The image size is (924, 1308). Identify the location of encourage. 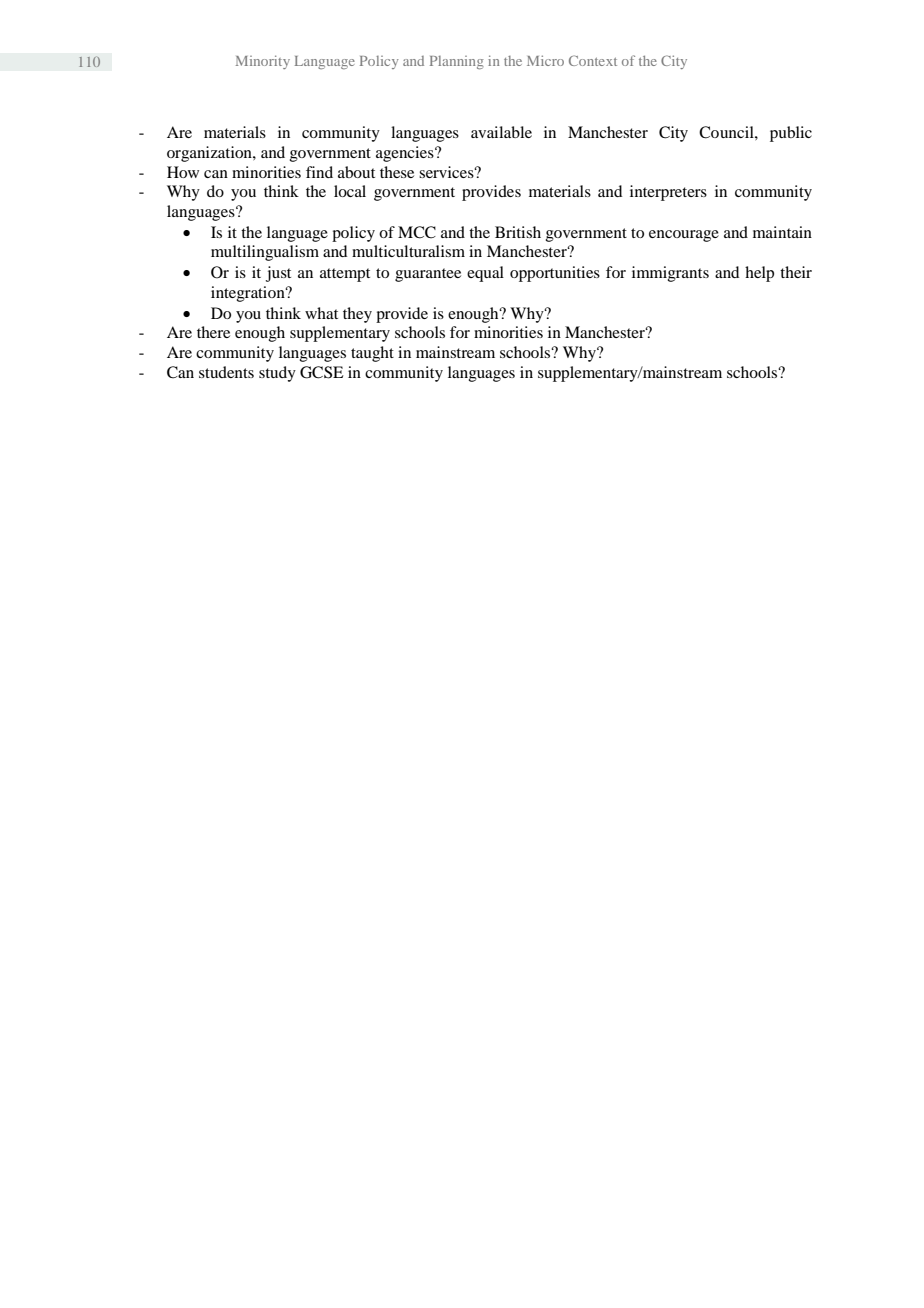
(684, 236).
